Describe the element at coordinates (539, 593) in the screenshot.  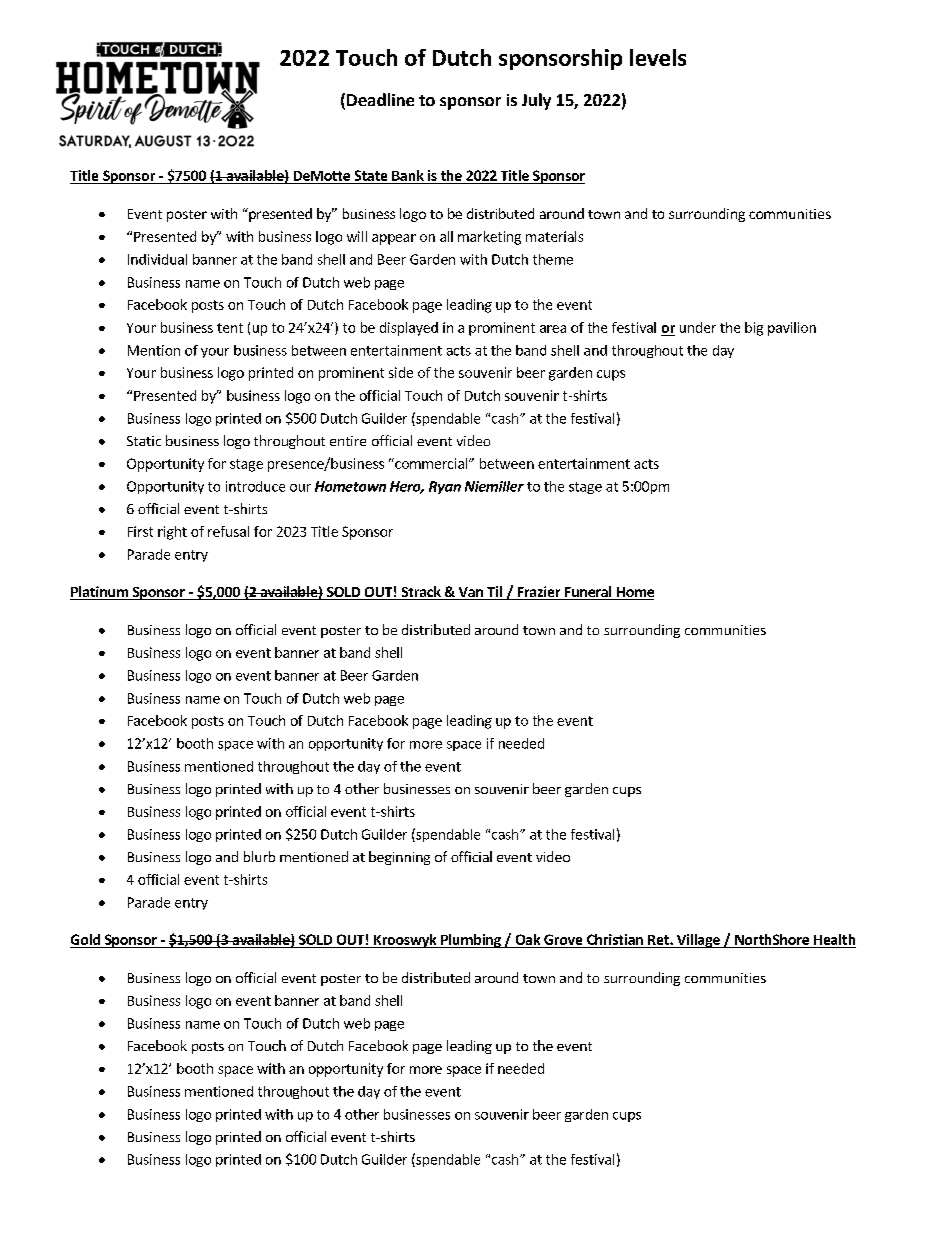
I see `Frazier` at that location.
